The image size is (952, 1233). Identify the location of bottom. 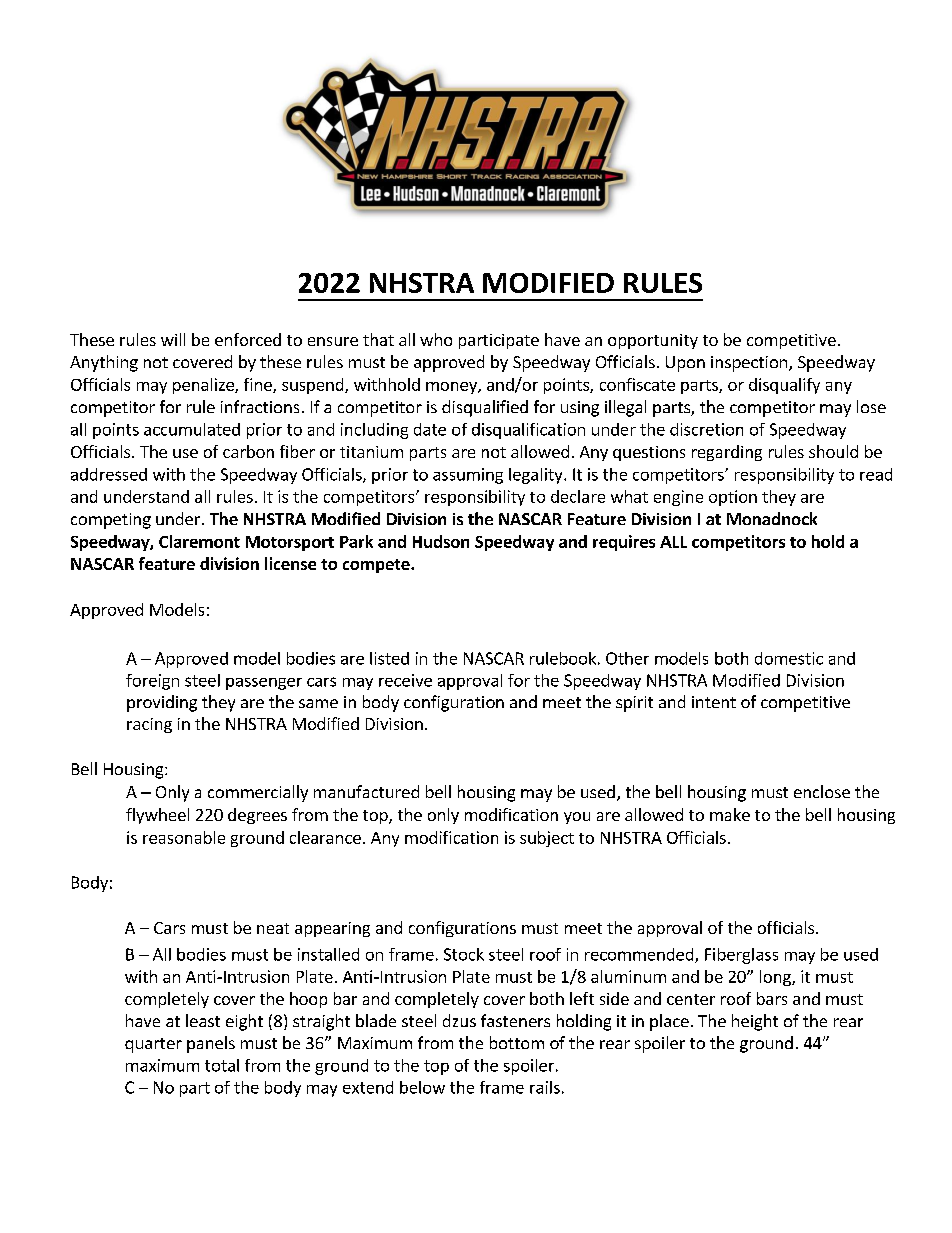
(517, 1042).
